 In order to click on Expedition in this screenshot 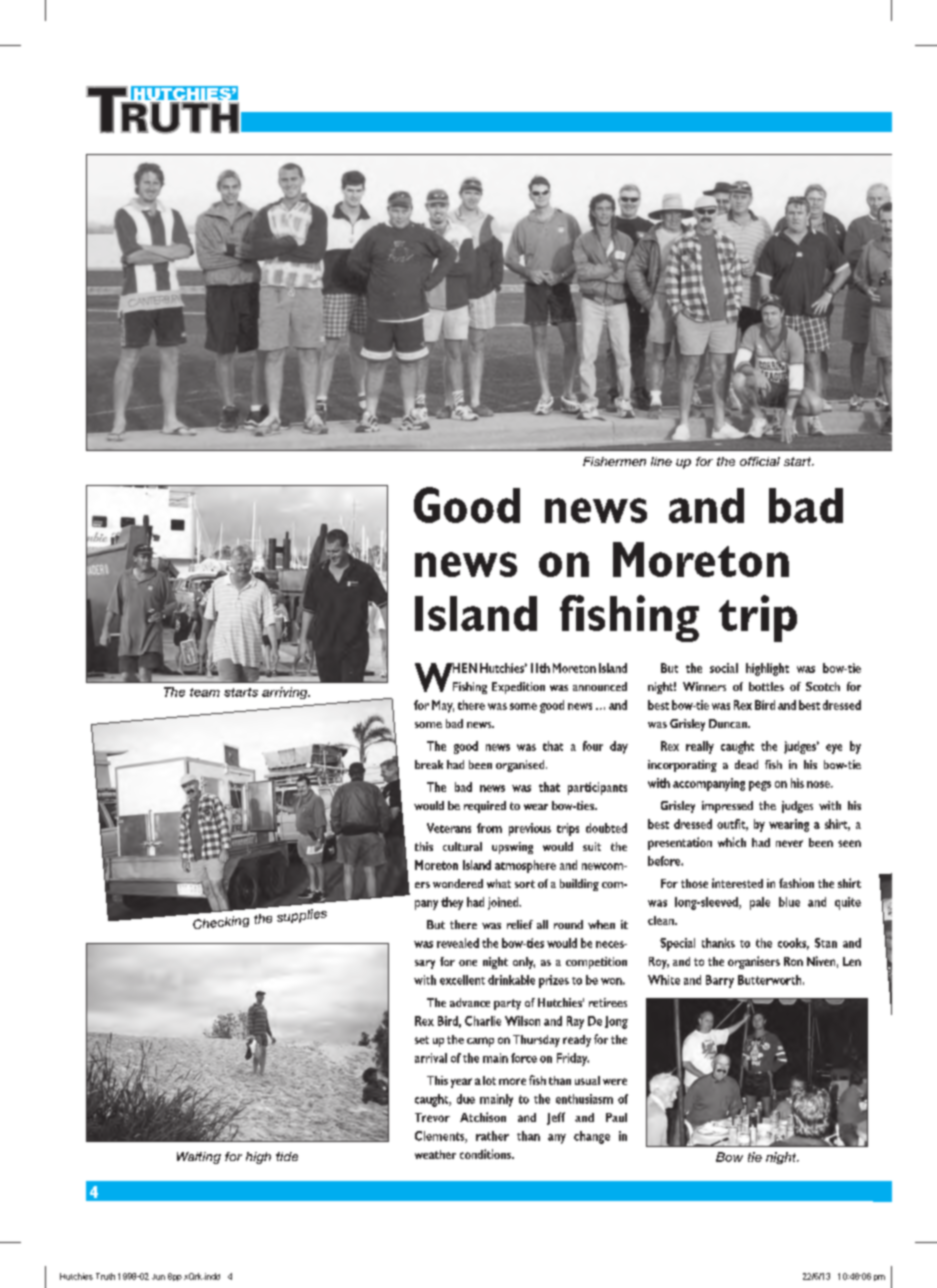, I will do `click(518, 688)`.
